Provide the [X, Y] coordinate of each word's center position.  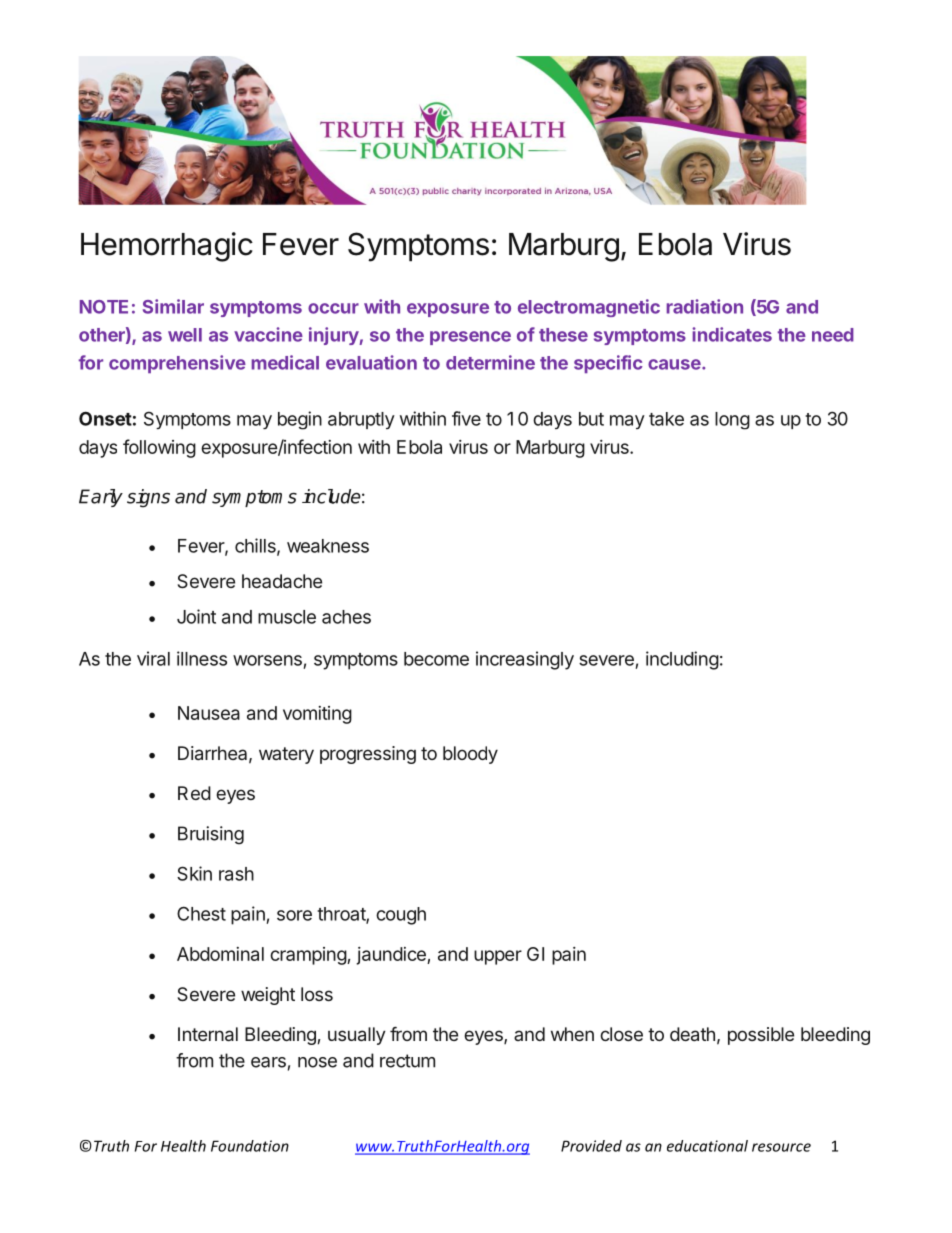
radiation [704, 306]
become [436, 659]
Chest [201, 913]
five [466, 418]
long [732, 421]
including [682, 660]
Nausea [209, 713]
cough [401, 916]
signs [148, 498]
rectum [407, 1061]
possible [761, 1036]
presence [470, 338]
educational [707, 1146]
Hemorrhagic [167, 247]
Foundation [250, 1146]
